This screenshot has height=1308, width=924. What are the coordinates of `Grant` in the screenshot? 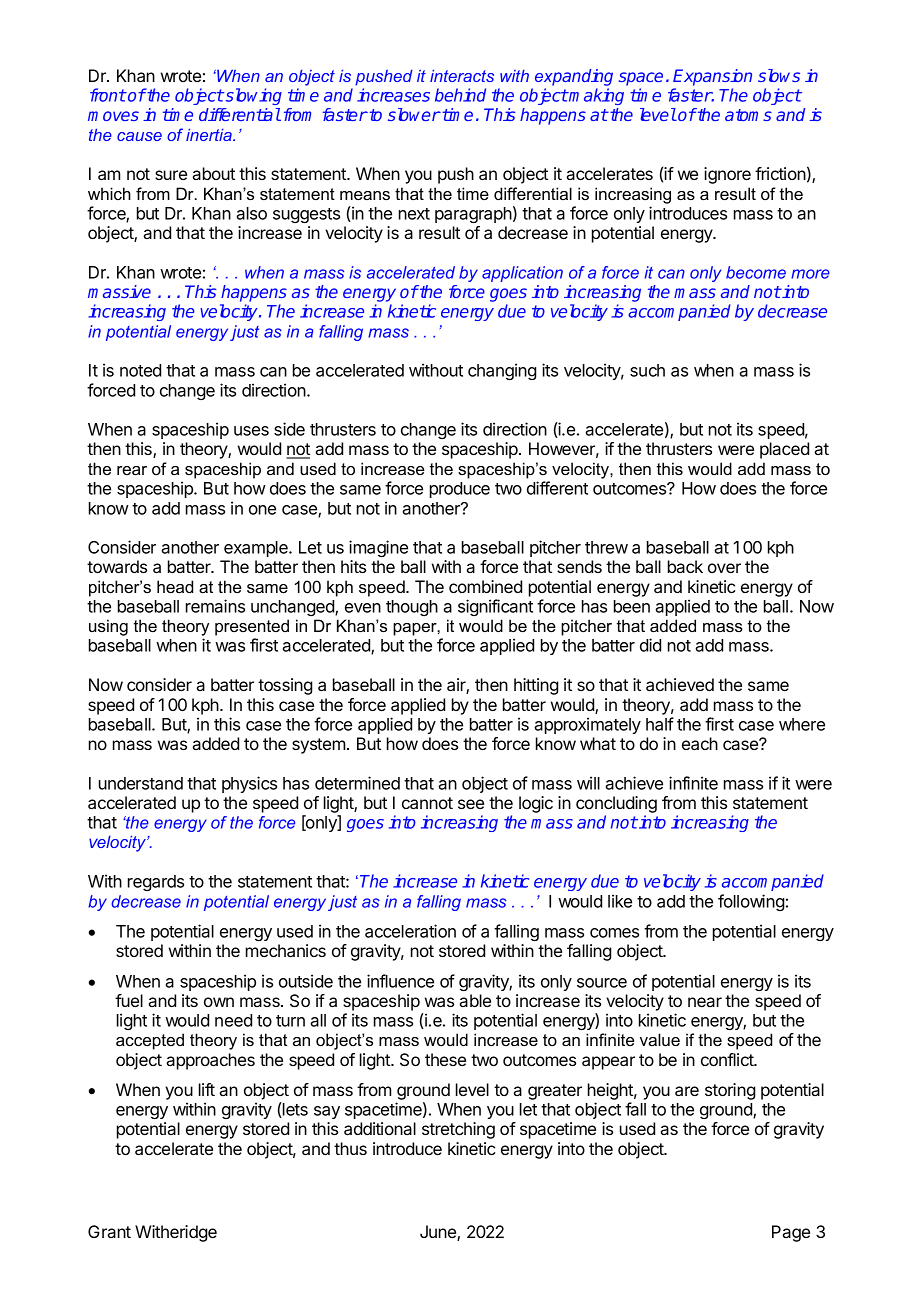 It's located at (109, 1231).
